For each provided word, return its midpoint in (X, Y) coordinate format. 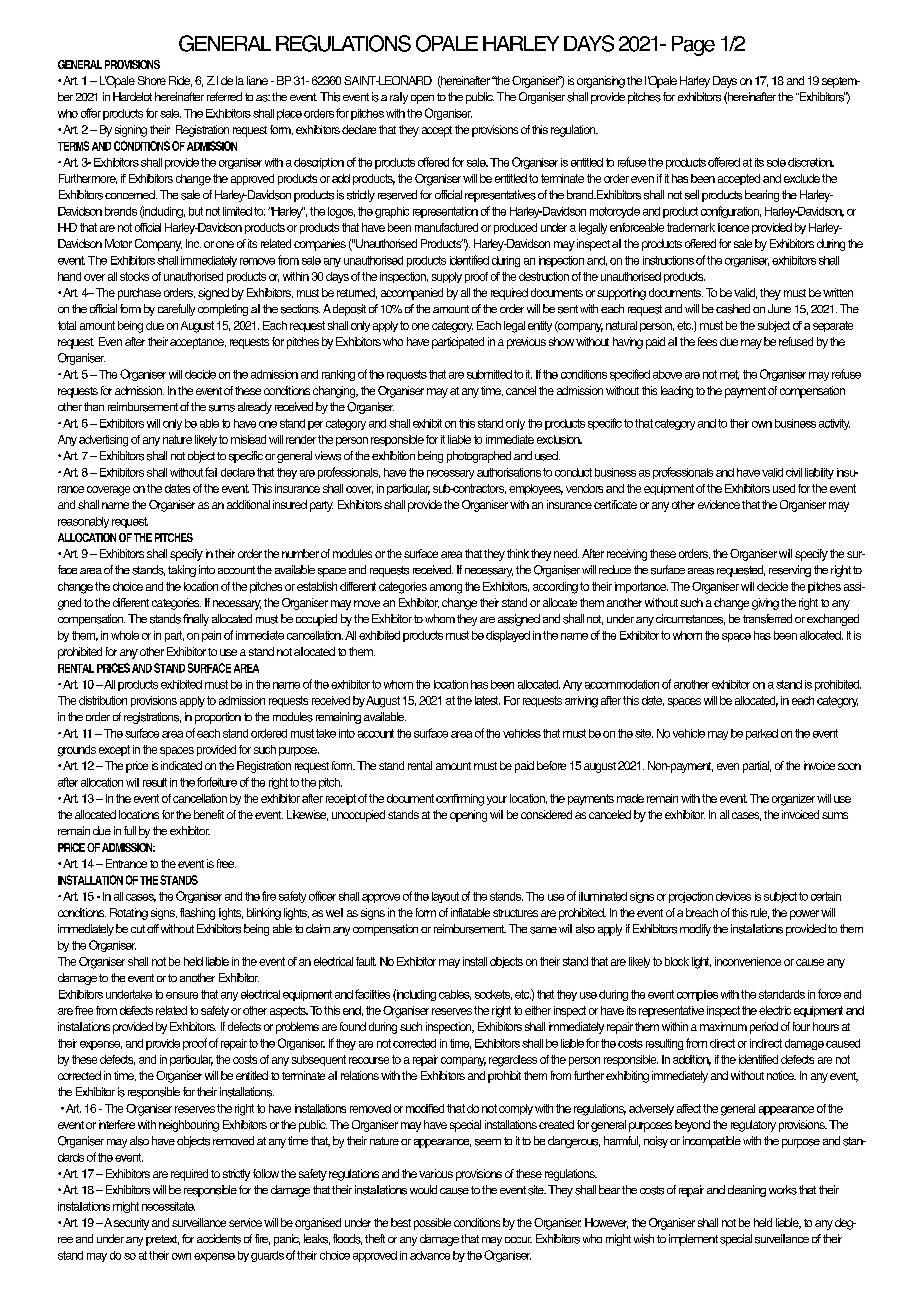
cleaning (747, 1191)
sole (776, 162)
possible (432, 1224)
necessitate (168, 1206)
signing (131, 131)
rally (399, 98)
